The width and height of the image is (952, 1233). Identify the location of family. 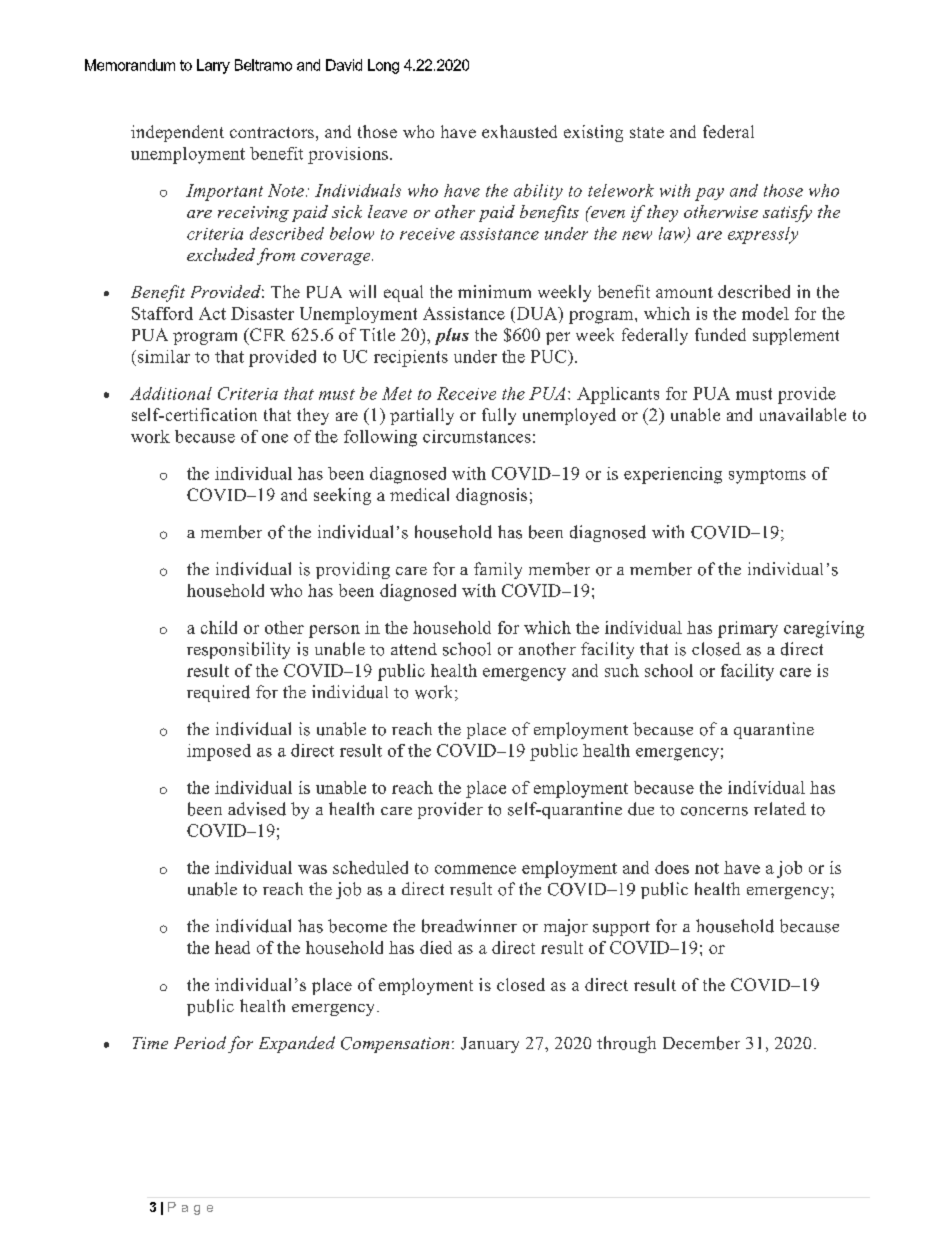
(498, 570).
